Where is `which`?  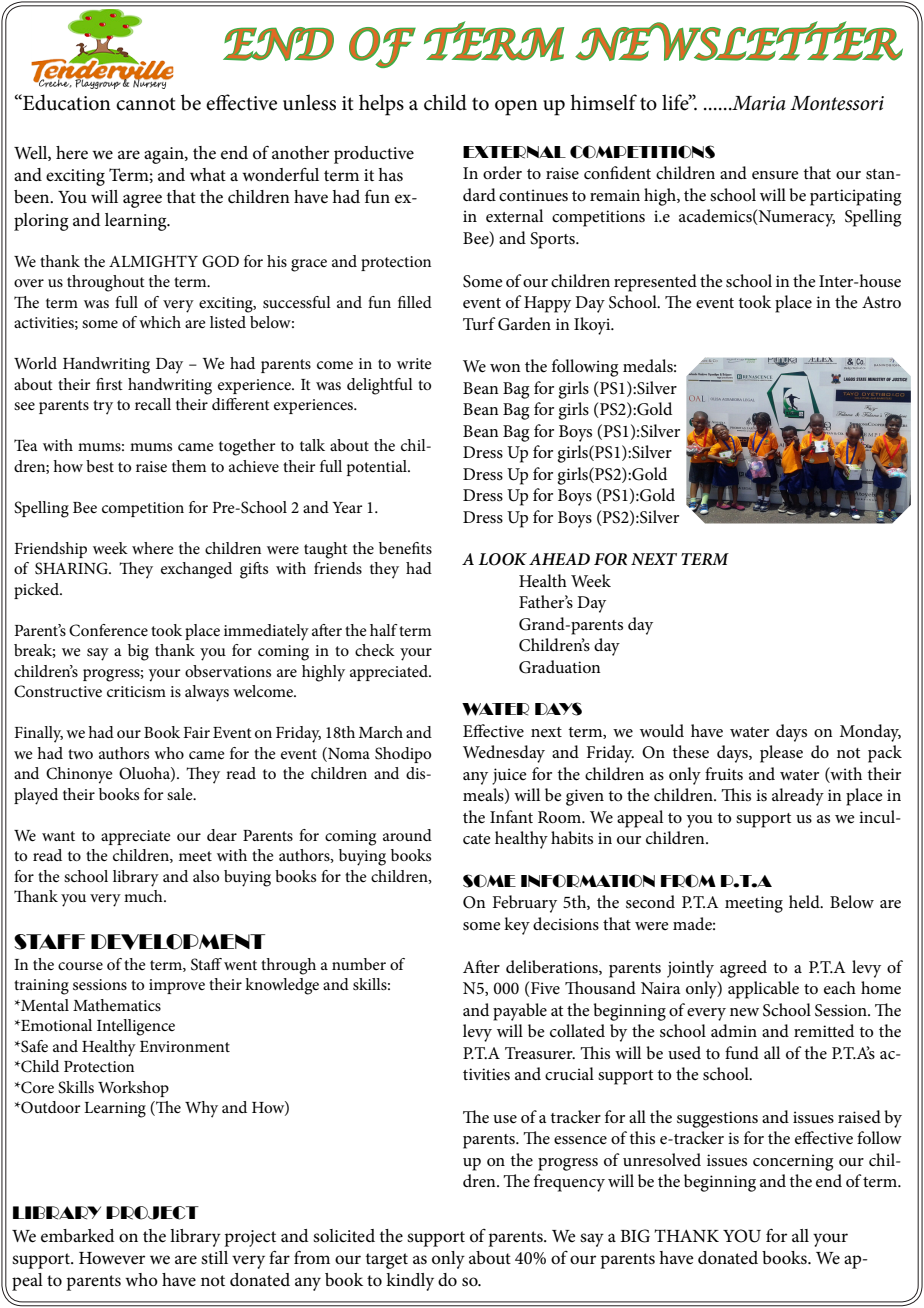 which is located at coordinates (160, 322).
